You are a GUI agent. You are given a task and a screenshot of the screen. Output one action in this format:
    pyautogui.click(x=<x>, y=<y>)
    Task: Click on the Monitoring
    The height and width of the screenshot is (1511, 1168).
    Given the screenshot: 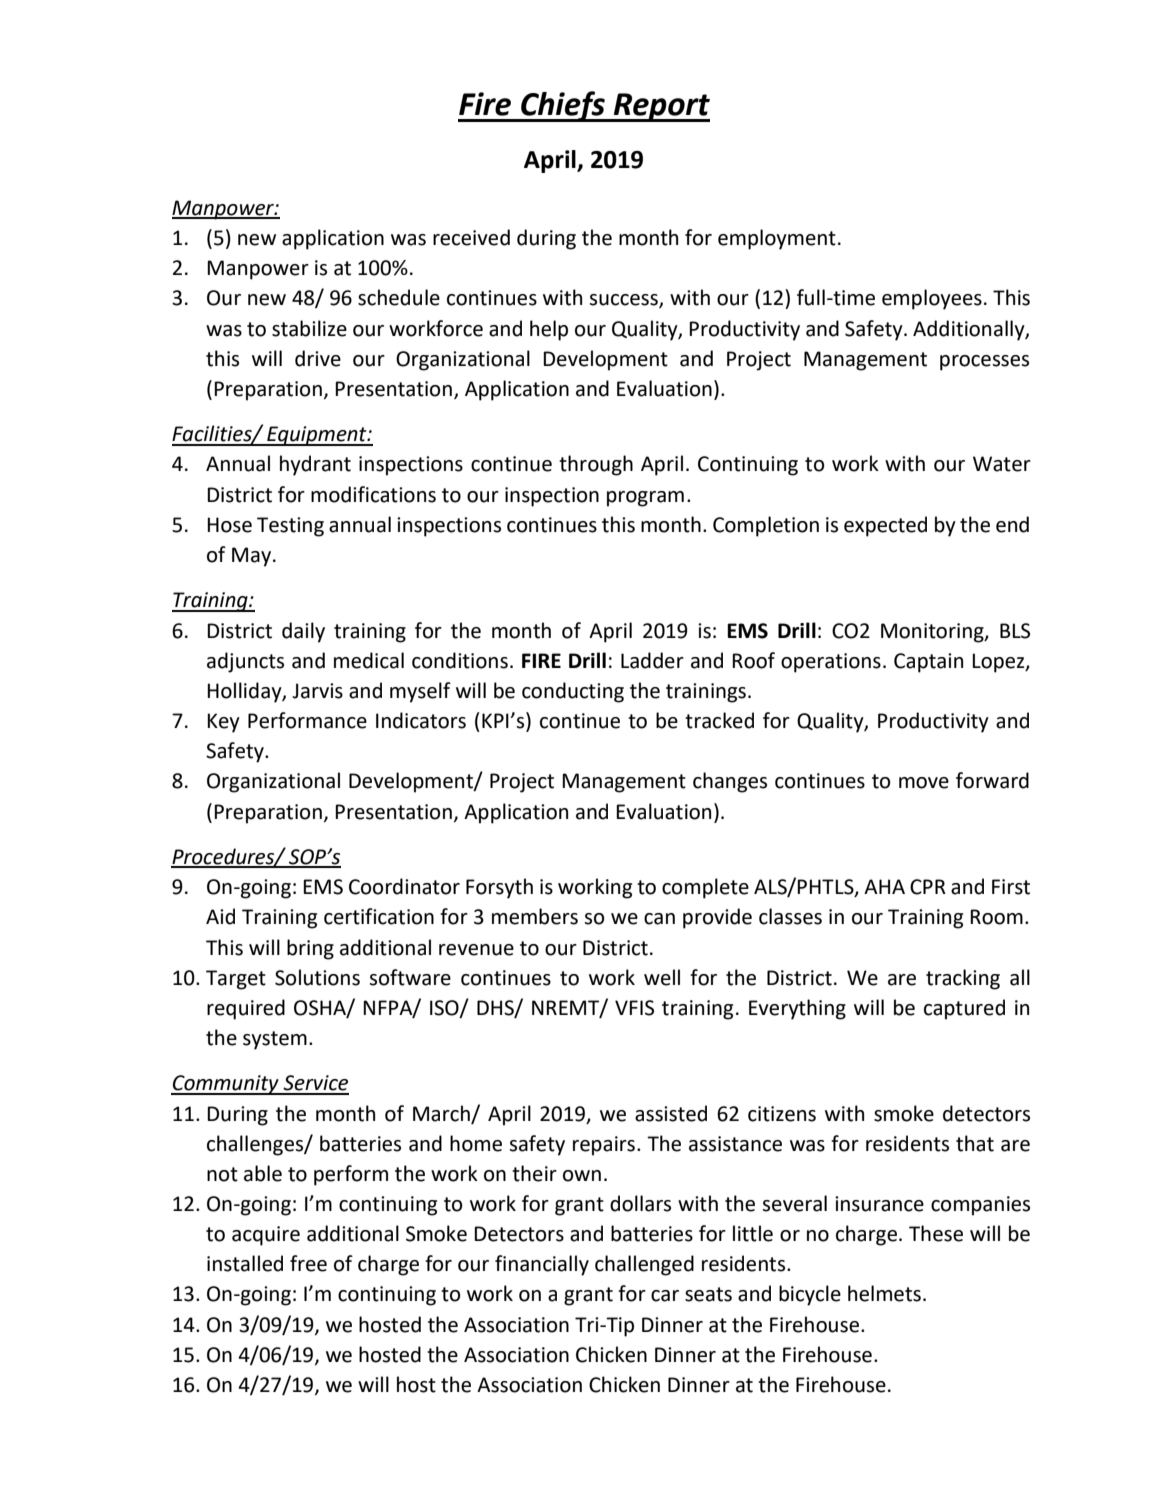 What is the action you would take?
    pyautogui.click(x=933, y=633)
